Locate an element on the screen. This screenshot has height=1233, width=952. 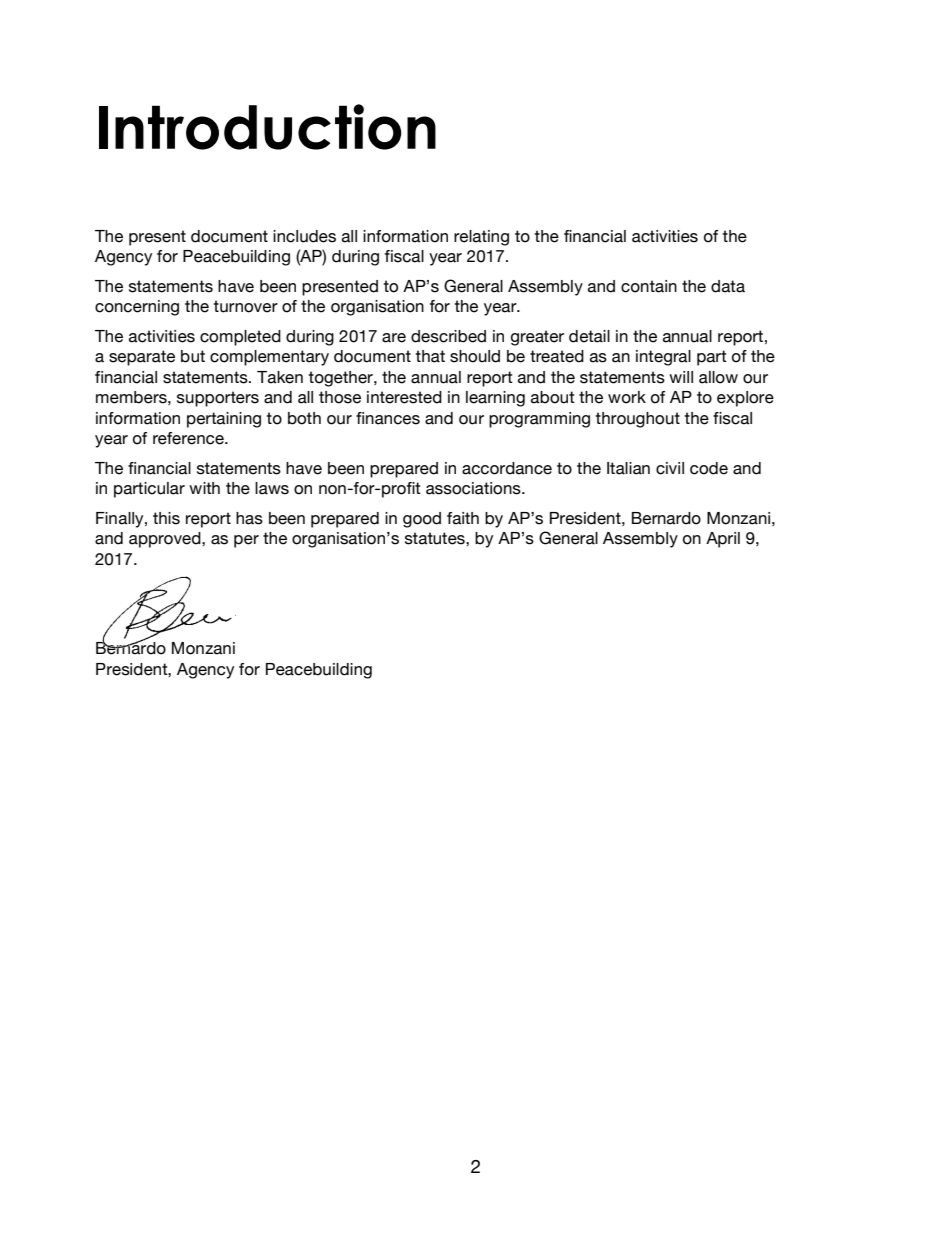
interested is located at coordinates (404, 397).
